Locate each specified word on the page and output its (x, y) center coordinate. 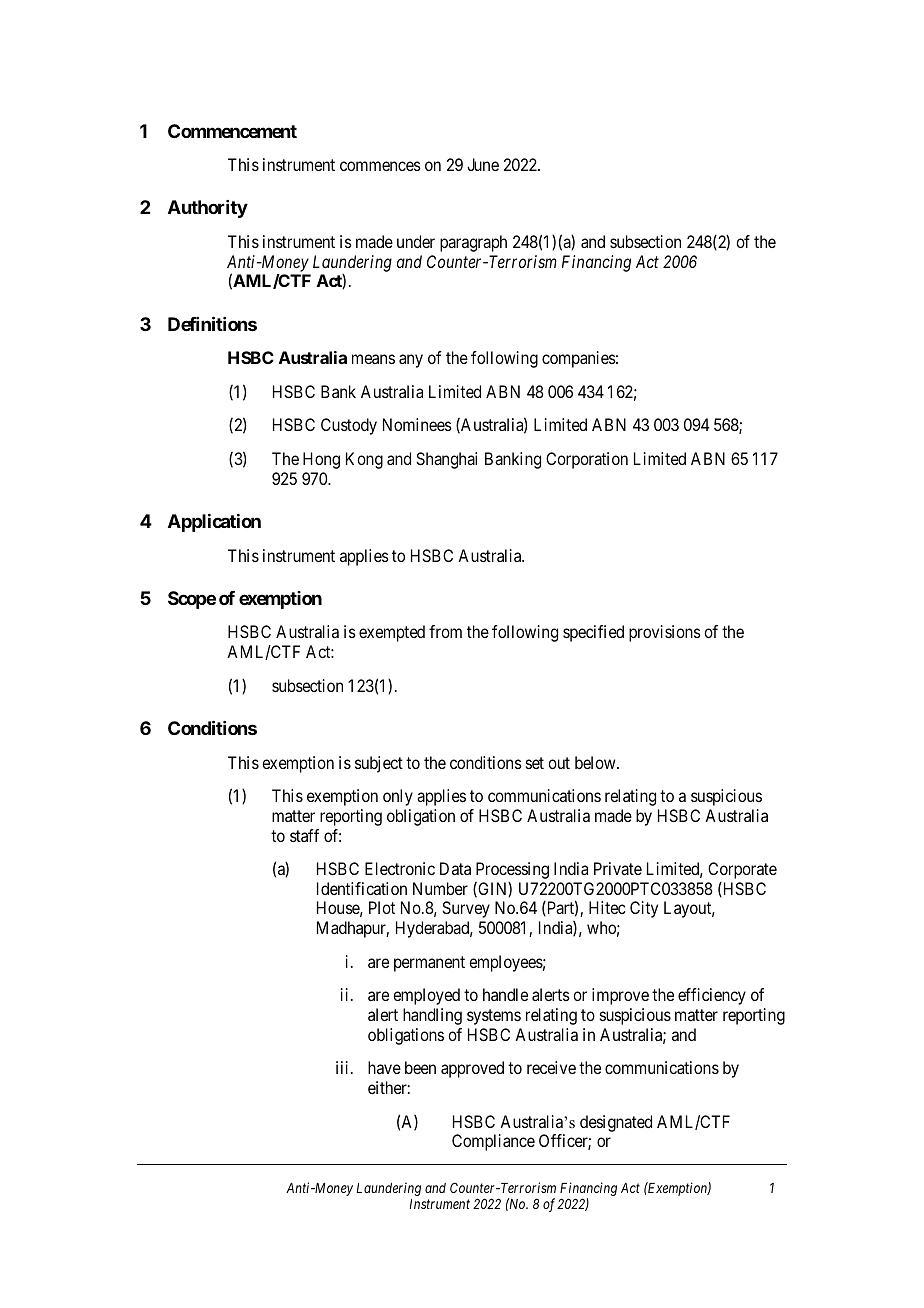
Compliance (493, 1142)
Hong (321, 460)
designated (616, 1123)
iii (344, 1067)
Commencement (232, 131)
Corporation (587, 460)
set (535, 763)
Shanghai (446, 460)
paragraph (473, 243)
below (596, 762)
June (483, 164)
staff (304, 835)
